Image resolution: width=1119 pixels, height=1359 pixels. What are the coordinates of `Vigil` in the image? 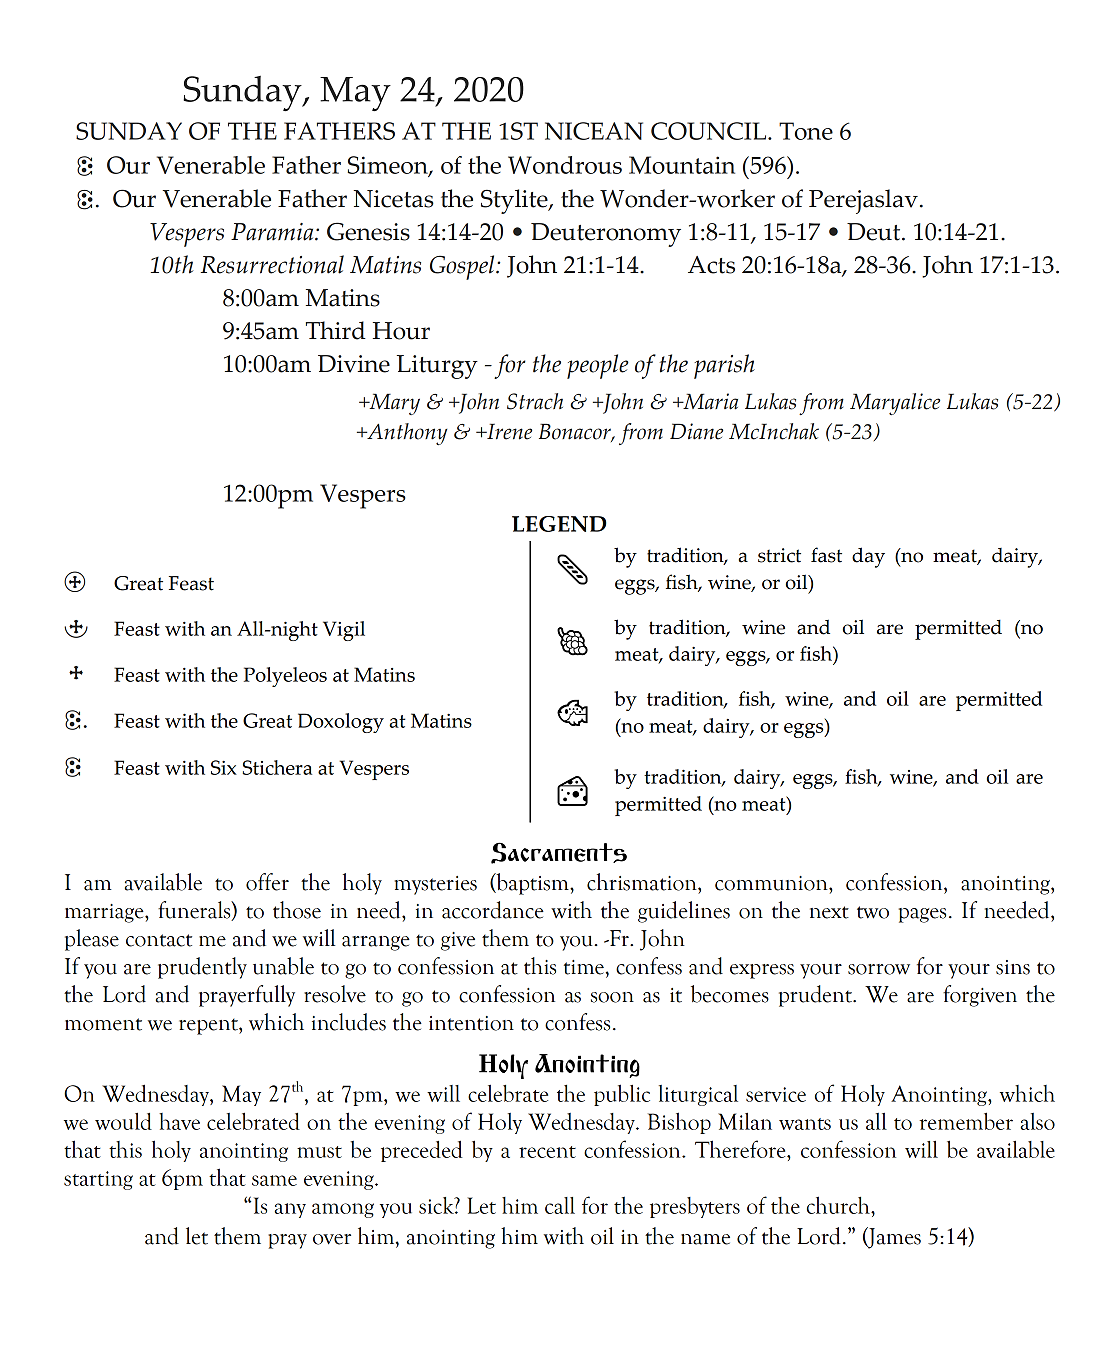 It's located at (344, 631).
